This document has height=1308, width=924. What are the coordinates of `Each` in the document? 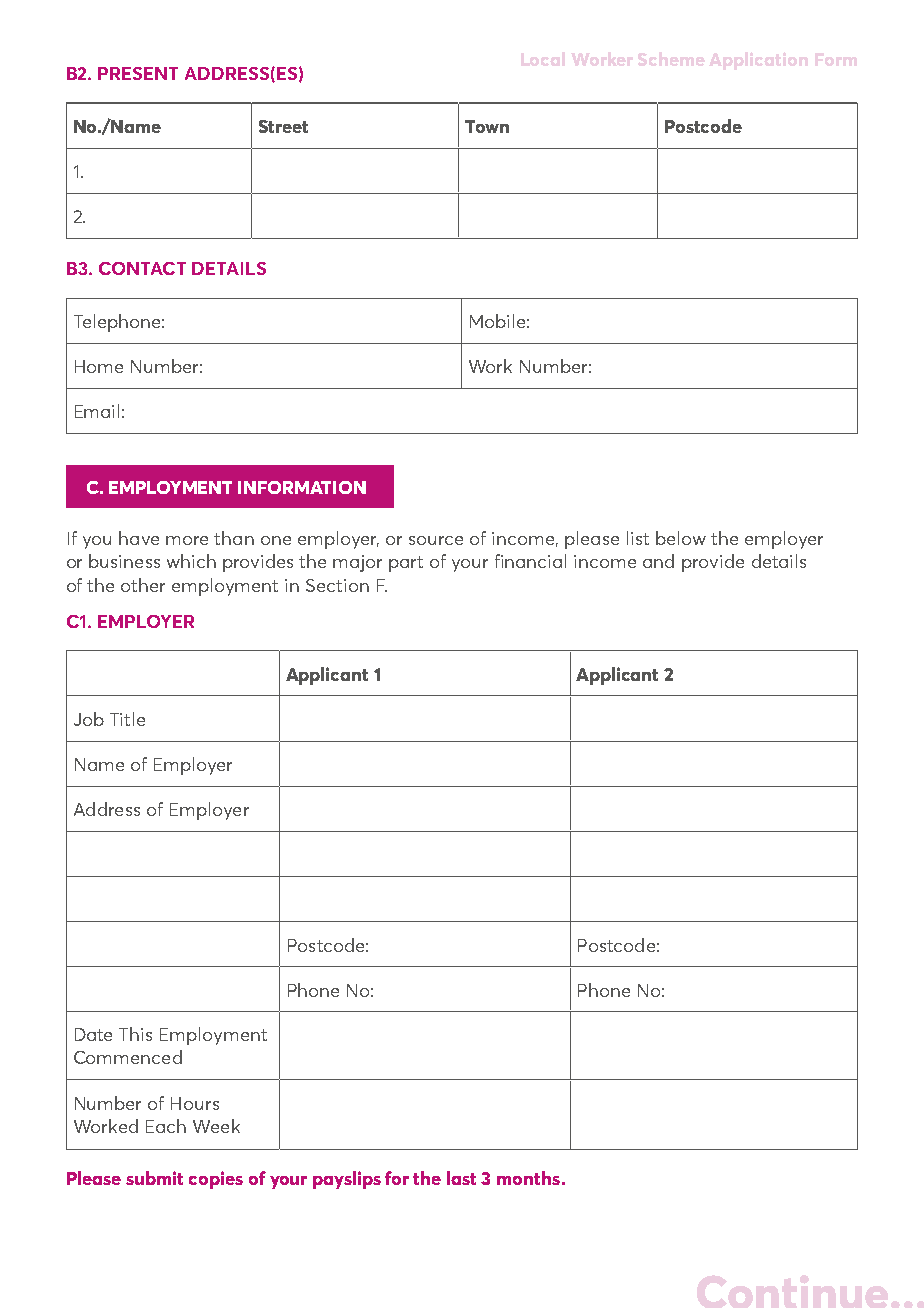 It's located at (166, 1126).
